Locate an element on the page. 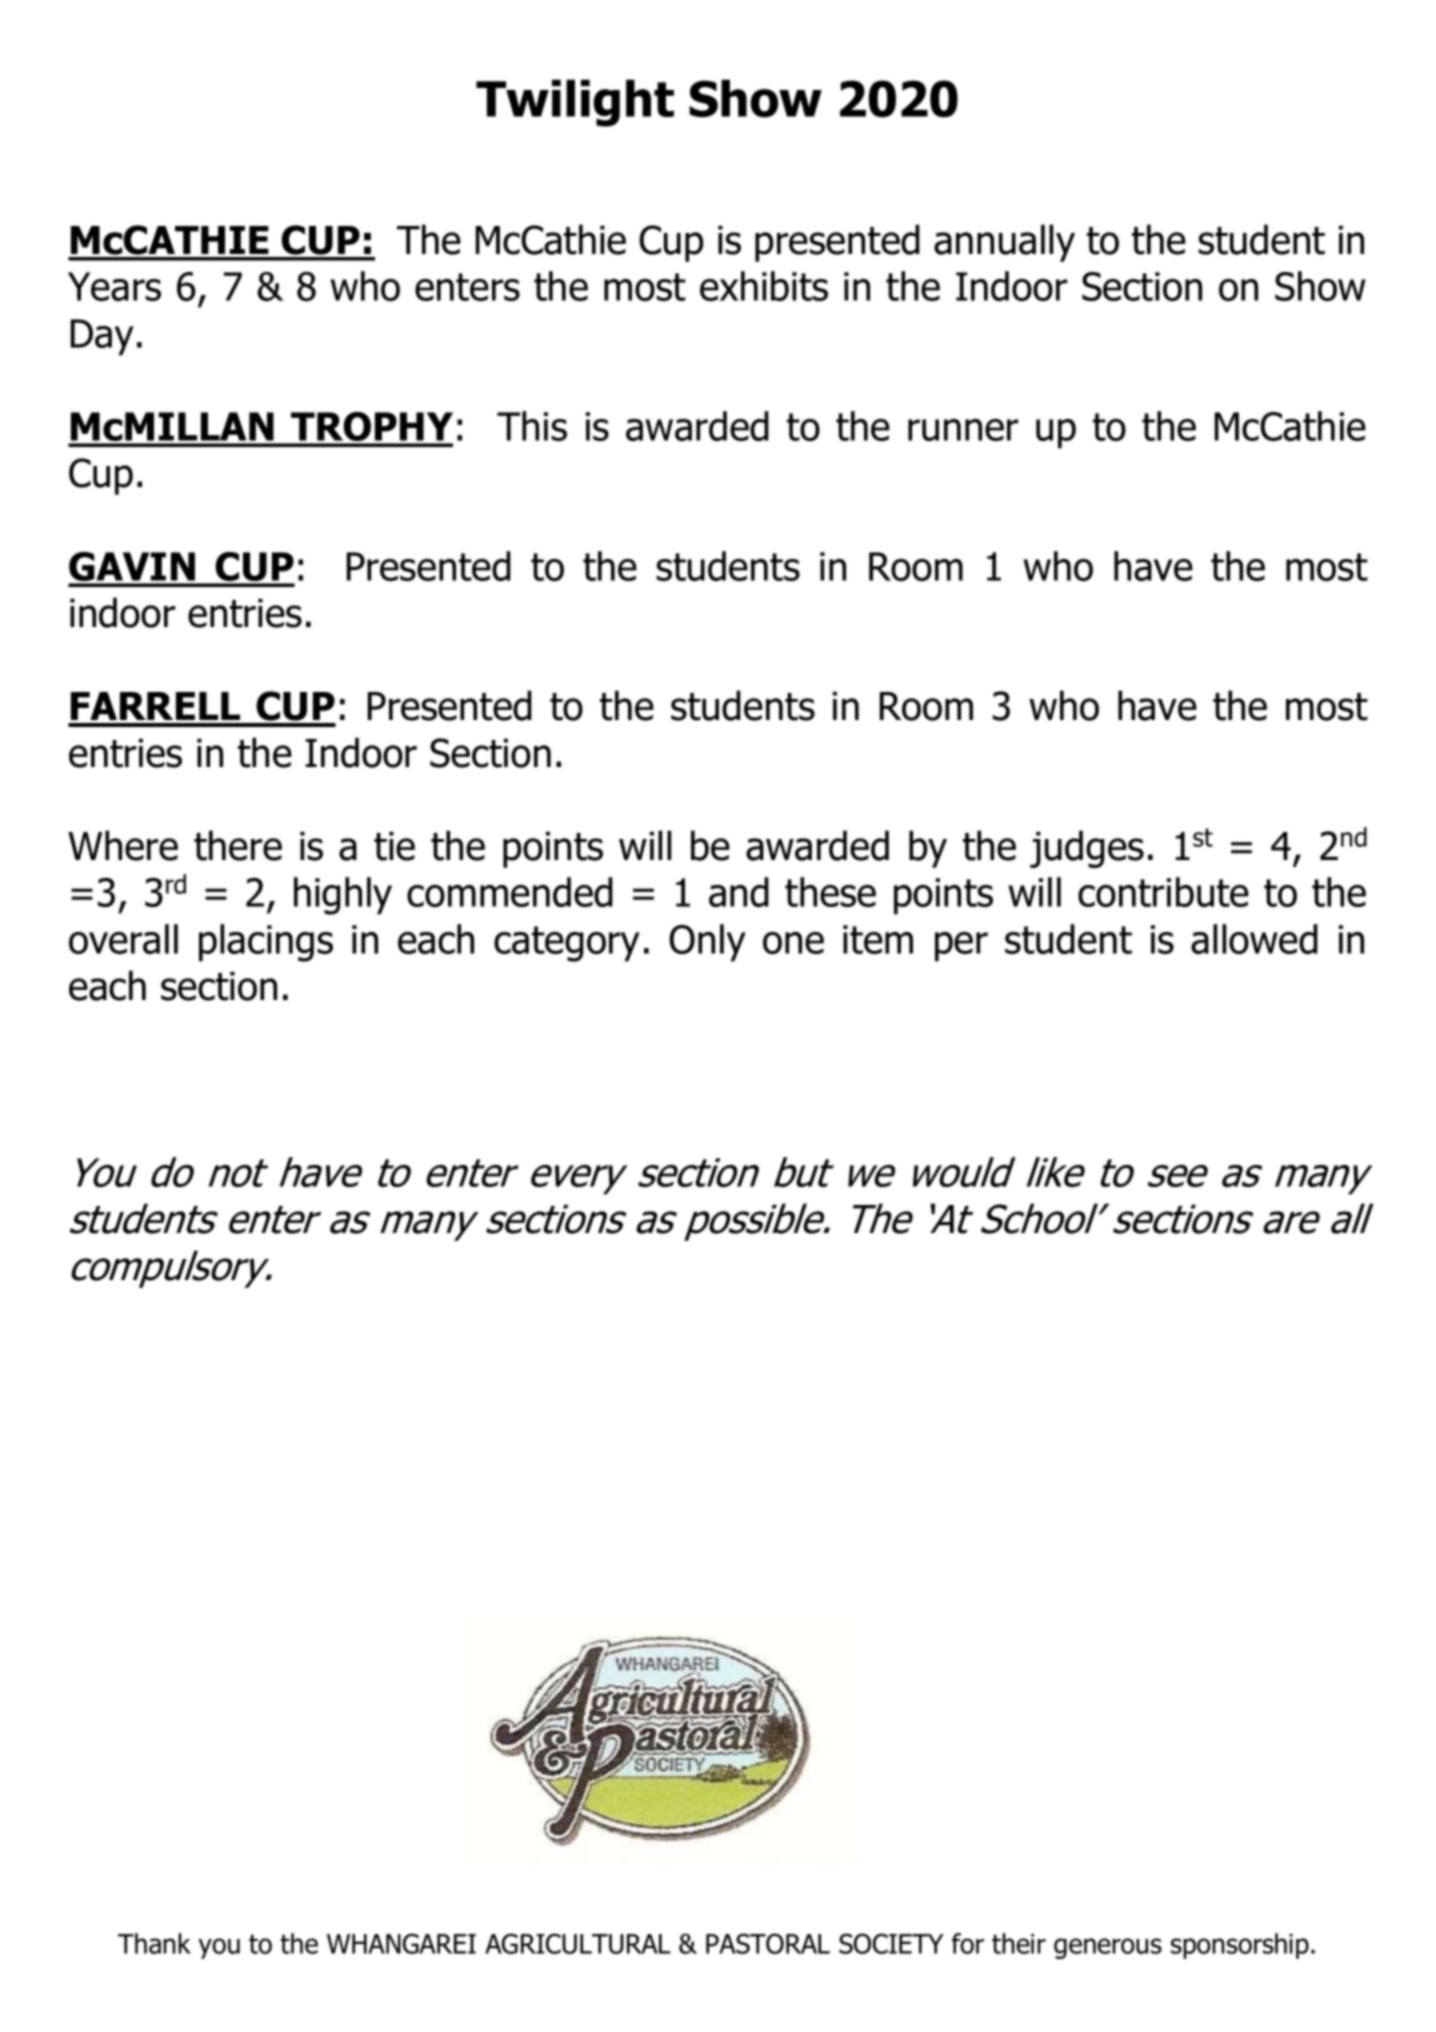 This page has height=2032, width=1436. annually is located at coordinates (1004, 243).
